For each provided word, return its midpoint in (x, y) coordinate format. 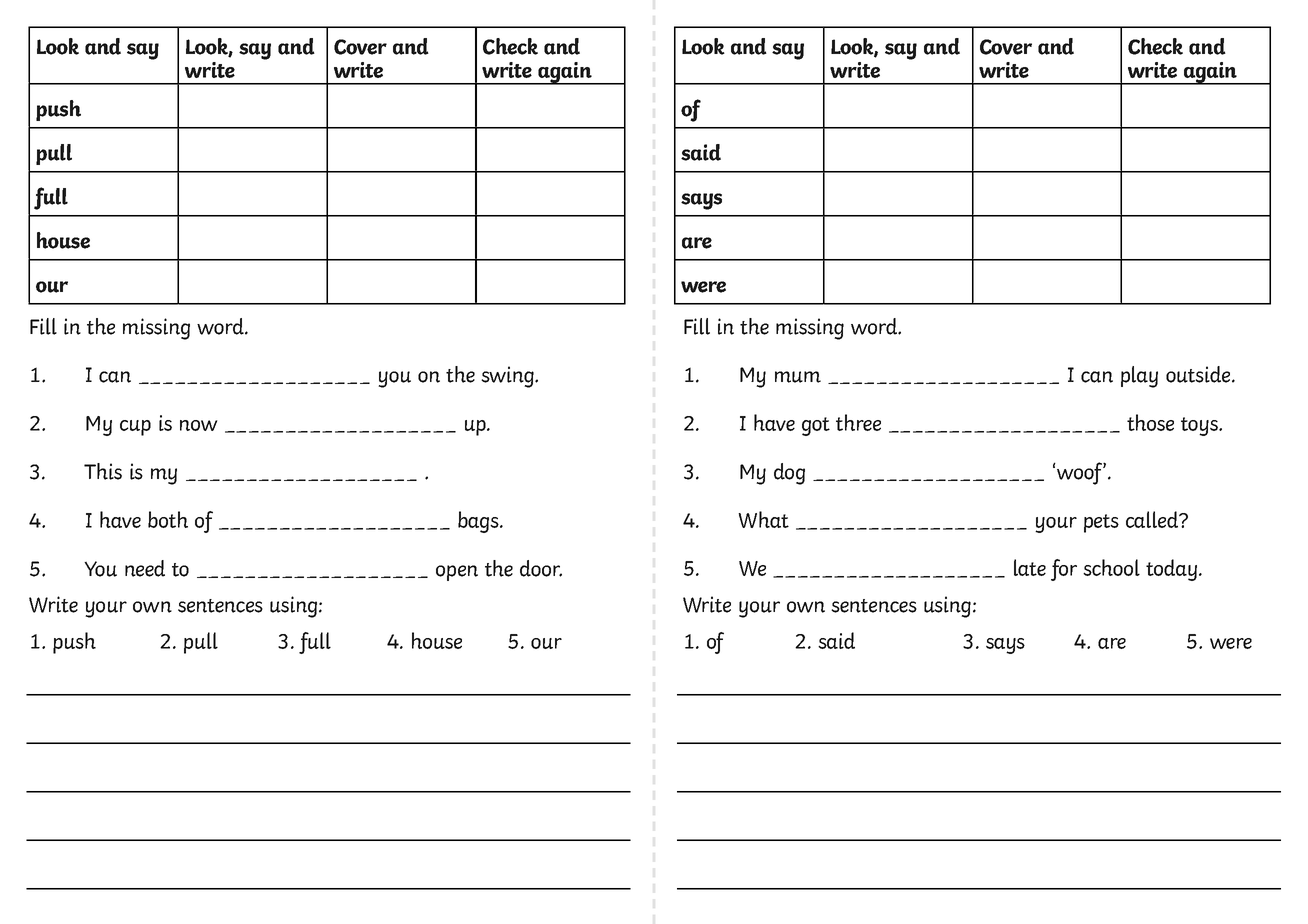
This (103, 471)
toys (1200, 426)
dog (789, 474)
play (1139, 377)
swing (508, 377)
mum (798, 377)
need (145, 568)
